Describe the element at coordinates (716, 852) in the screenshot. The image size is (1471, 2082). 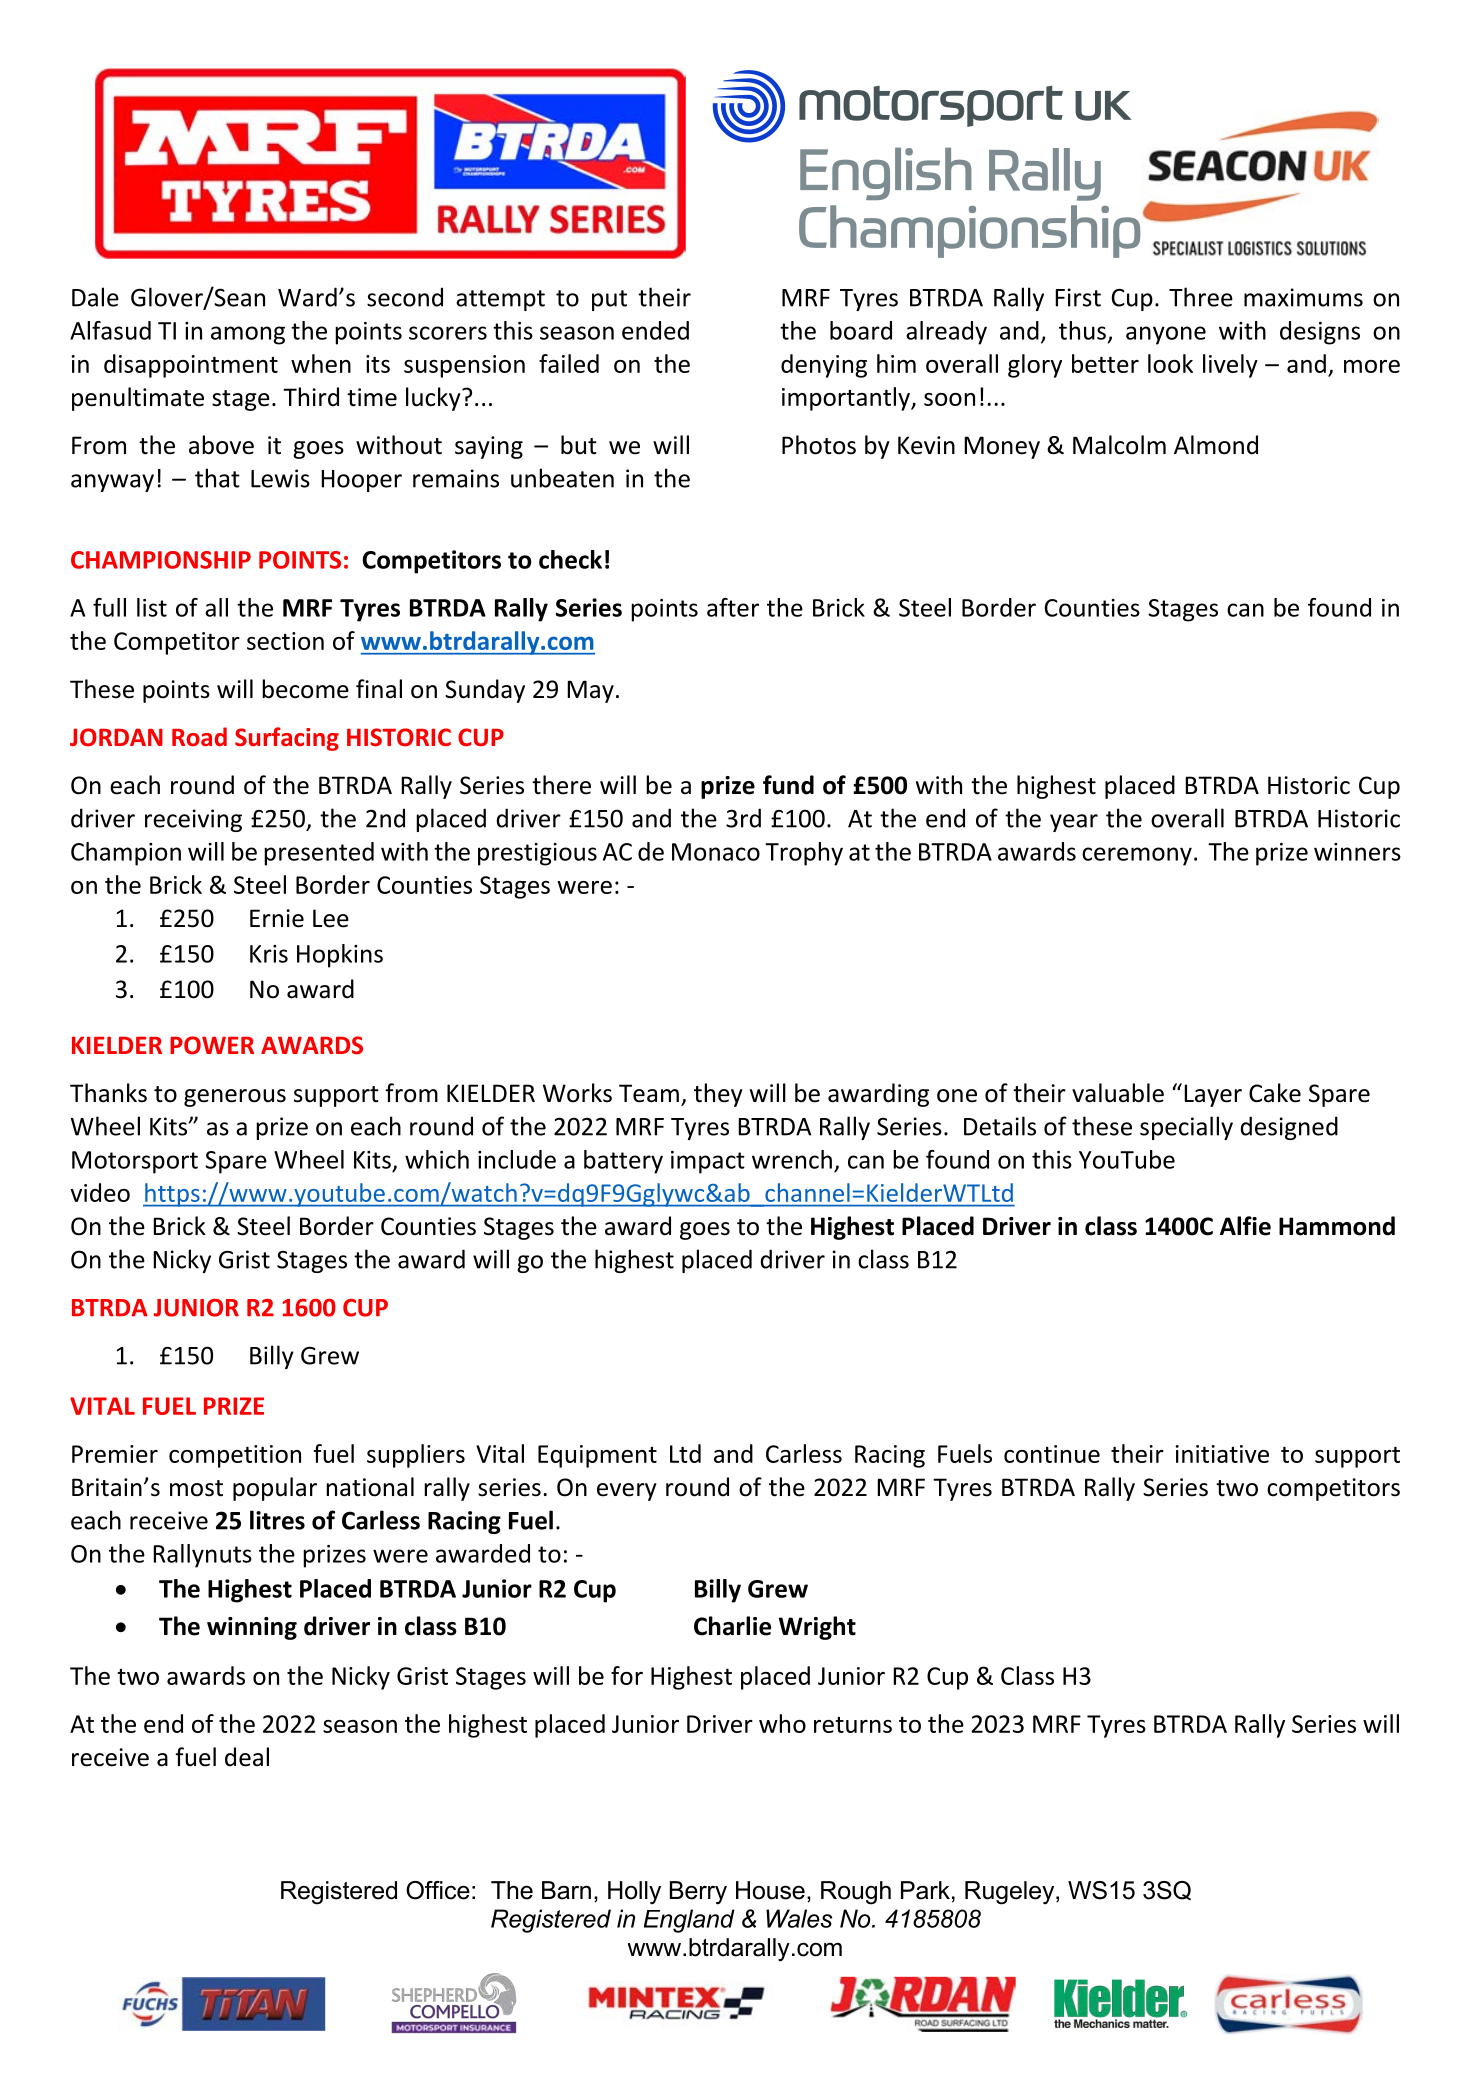
I see `Monaco` at that location.
